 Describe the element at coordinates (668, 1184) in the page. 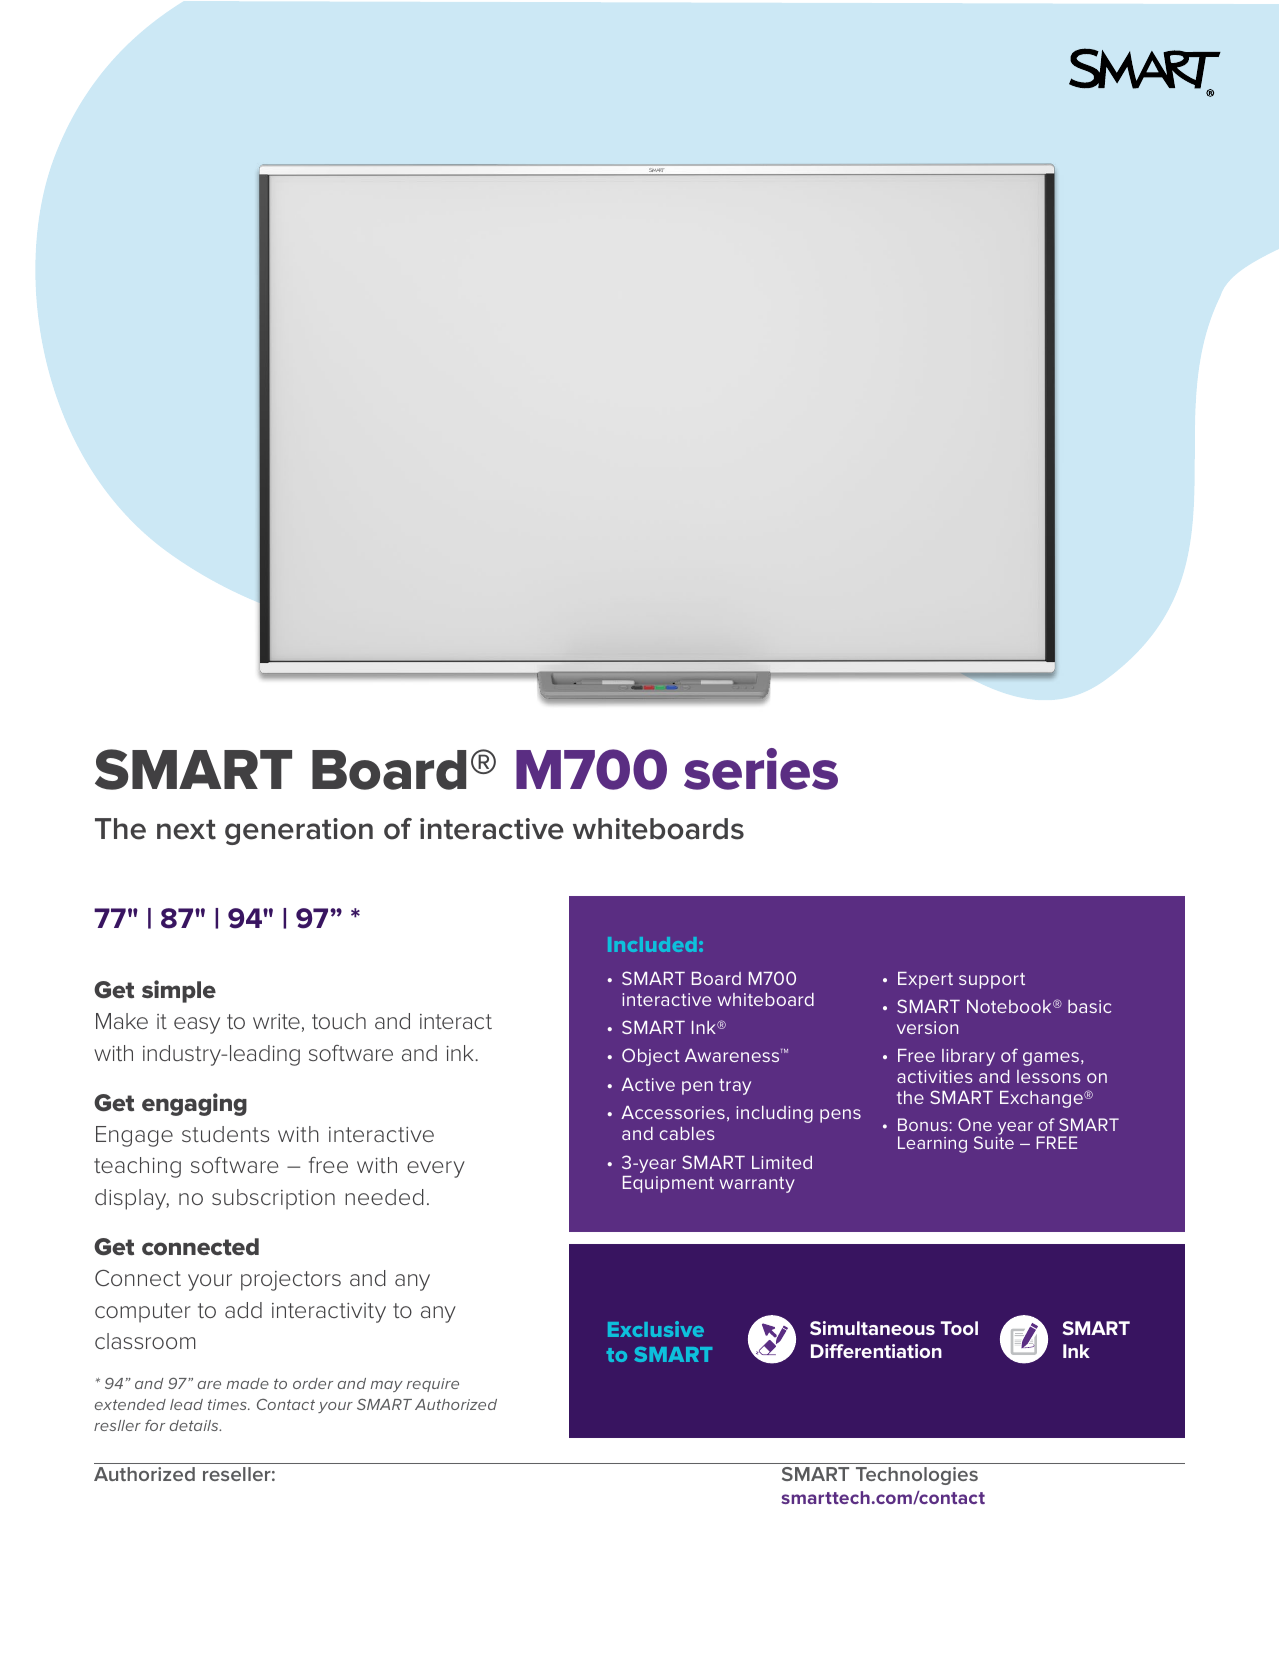

I see `Equipment` at that location.
